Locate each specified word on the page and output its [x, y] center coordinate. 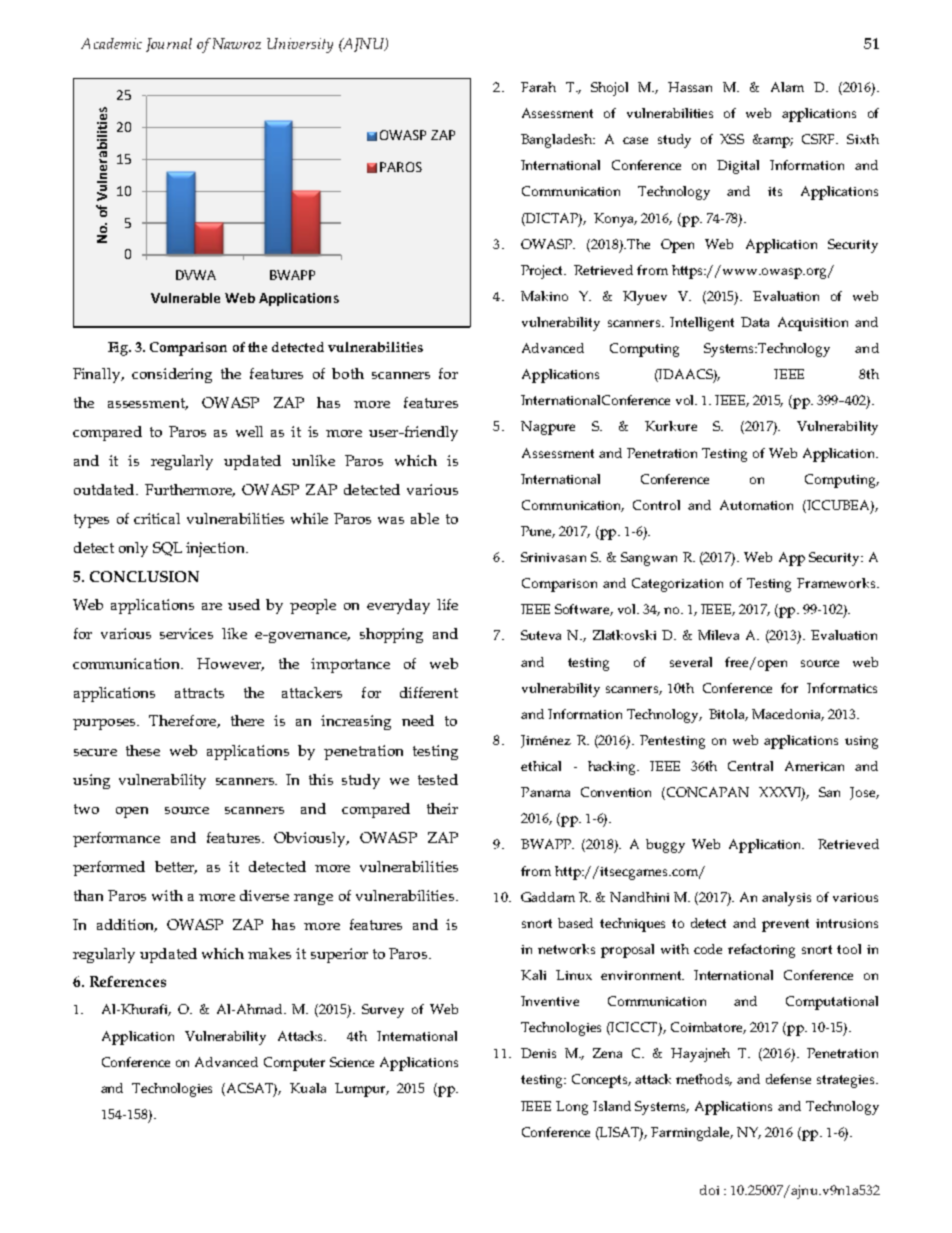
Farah [538, 87]
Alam [787, 87]
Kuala [308, 1088]
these [143, 750]
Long [572, 1108]
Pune [538, 532]
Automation [756, 505]
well [249, 431]
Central [750, 766]
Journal [169, 45]
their [442, 808]
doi [709, 1190]
